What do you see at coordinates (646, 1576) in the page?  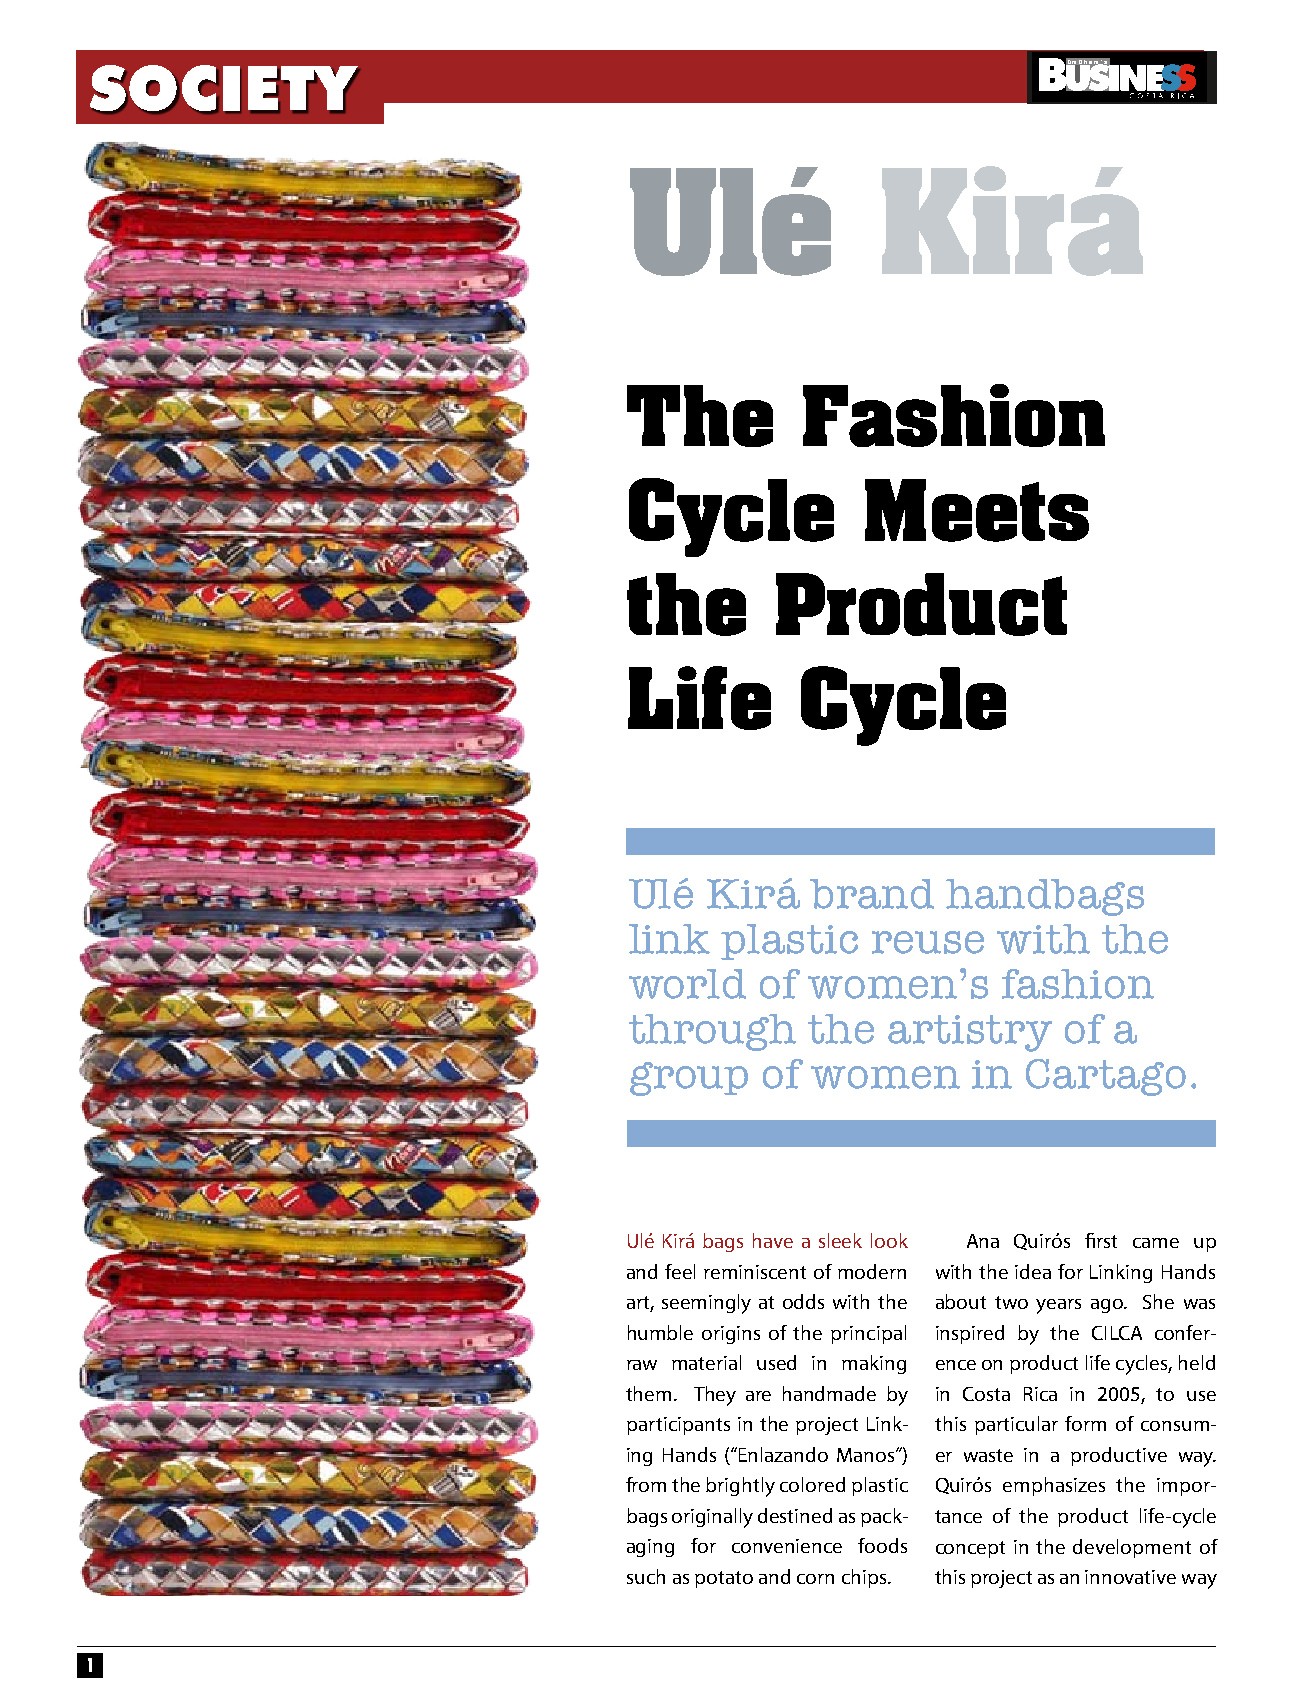 I see `such` at bounding box center [646, 1576].
